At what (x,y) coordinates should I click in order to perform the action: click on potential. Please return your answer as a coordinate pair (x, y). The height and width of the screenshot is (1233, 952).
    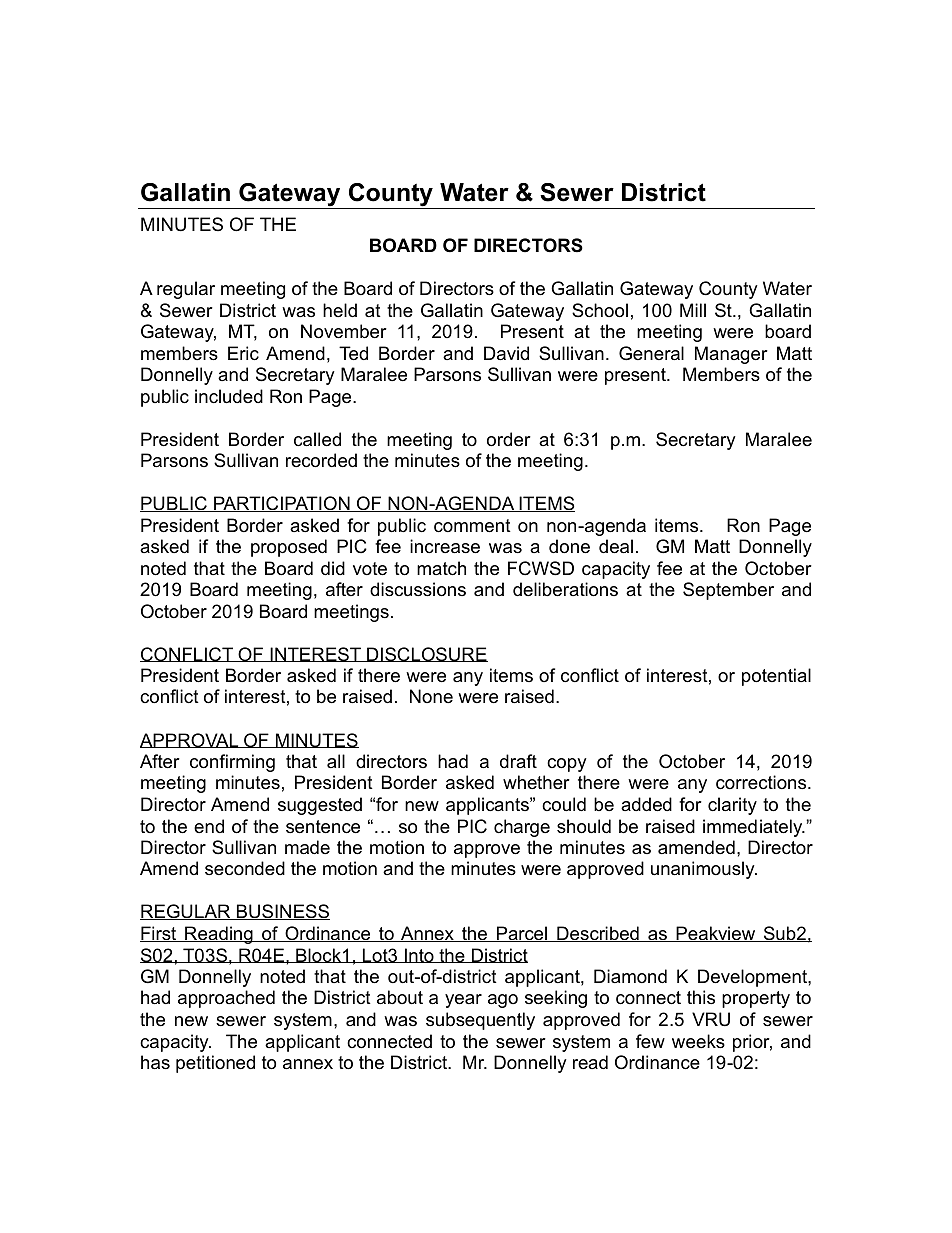
    Looking at the image, I should click on (776, 677).
